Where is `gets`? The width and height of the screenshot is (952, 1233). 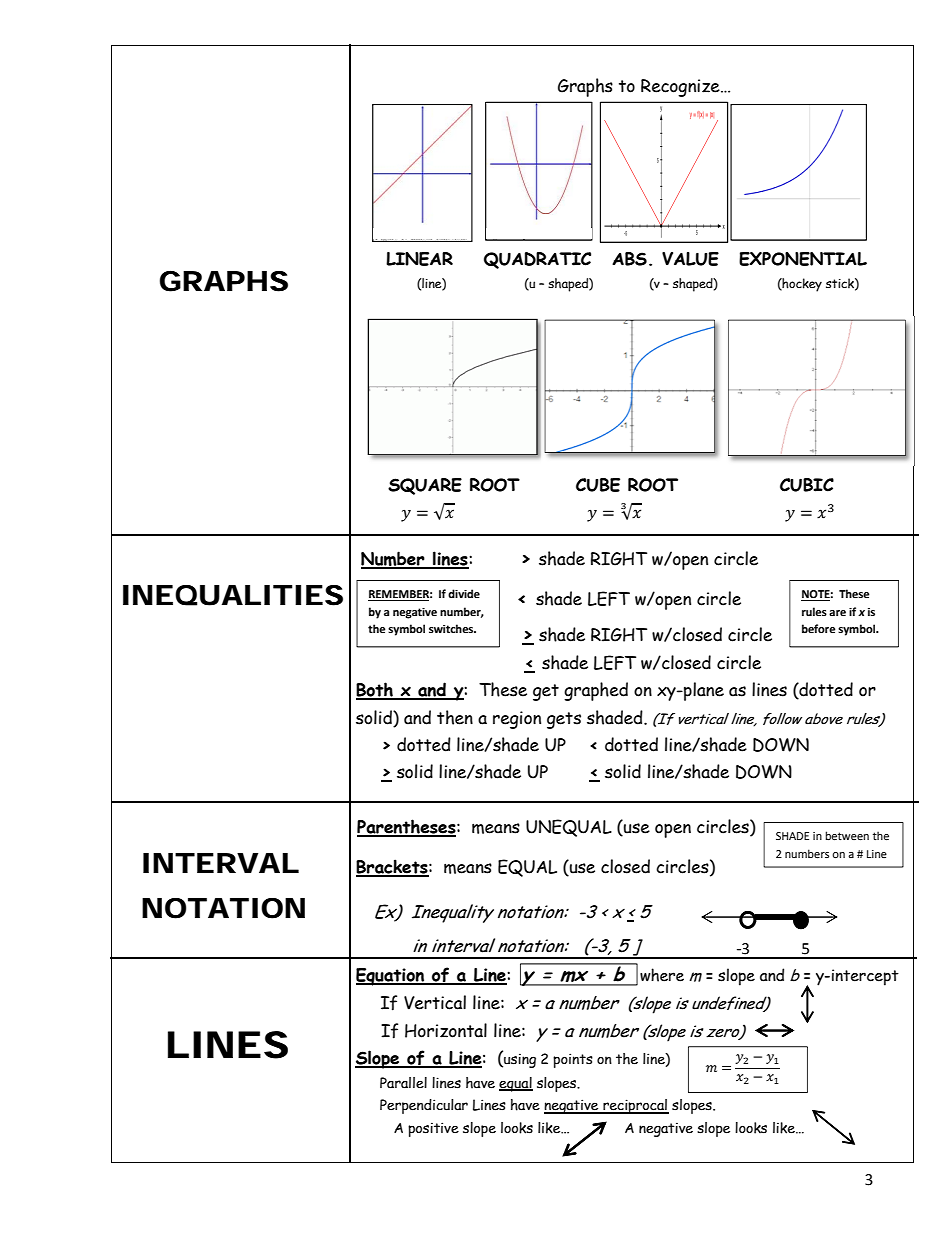
gets is located at coordinates (564, 720).
